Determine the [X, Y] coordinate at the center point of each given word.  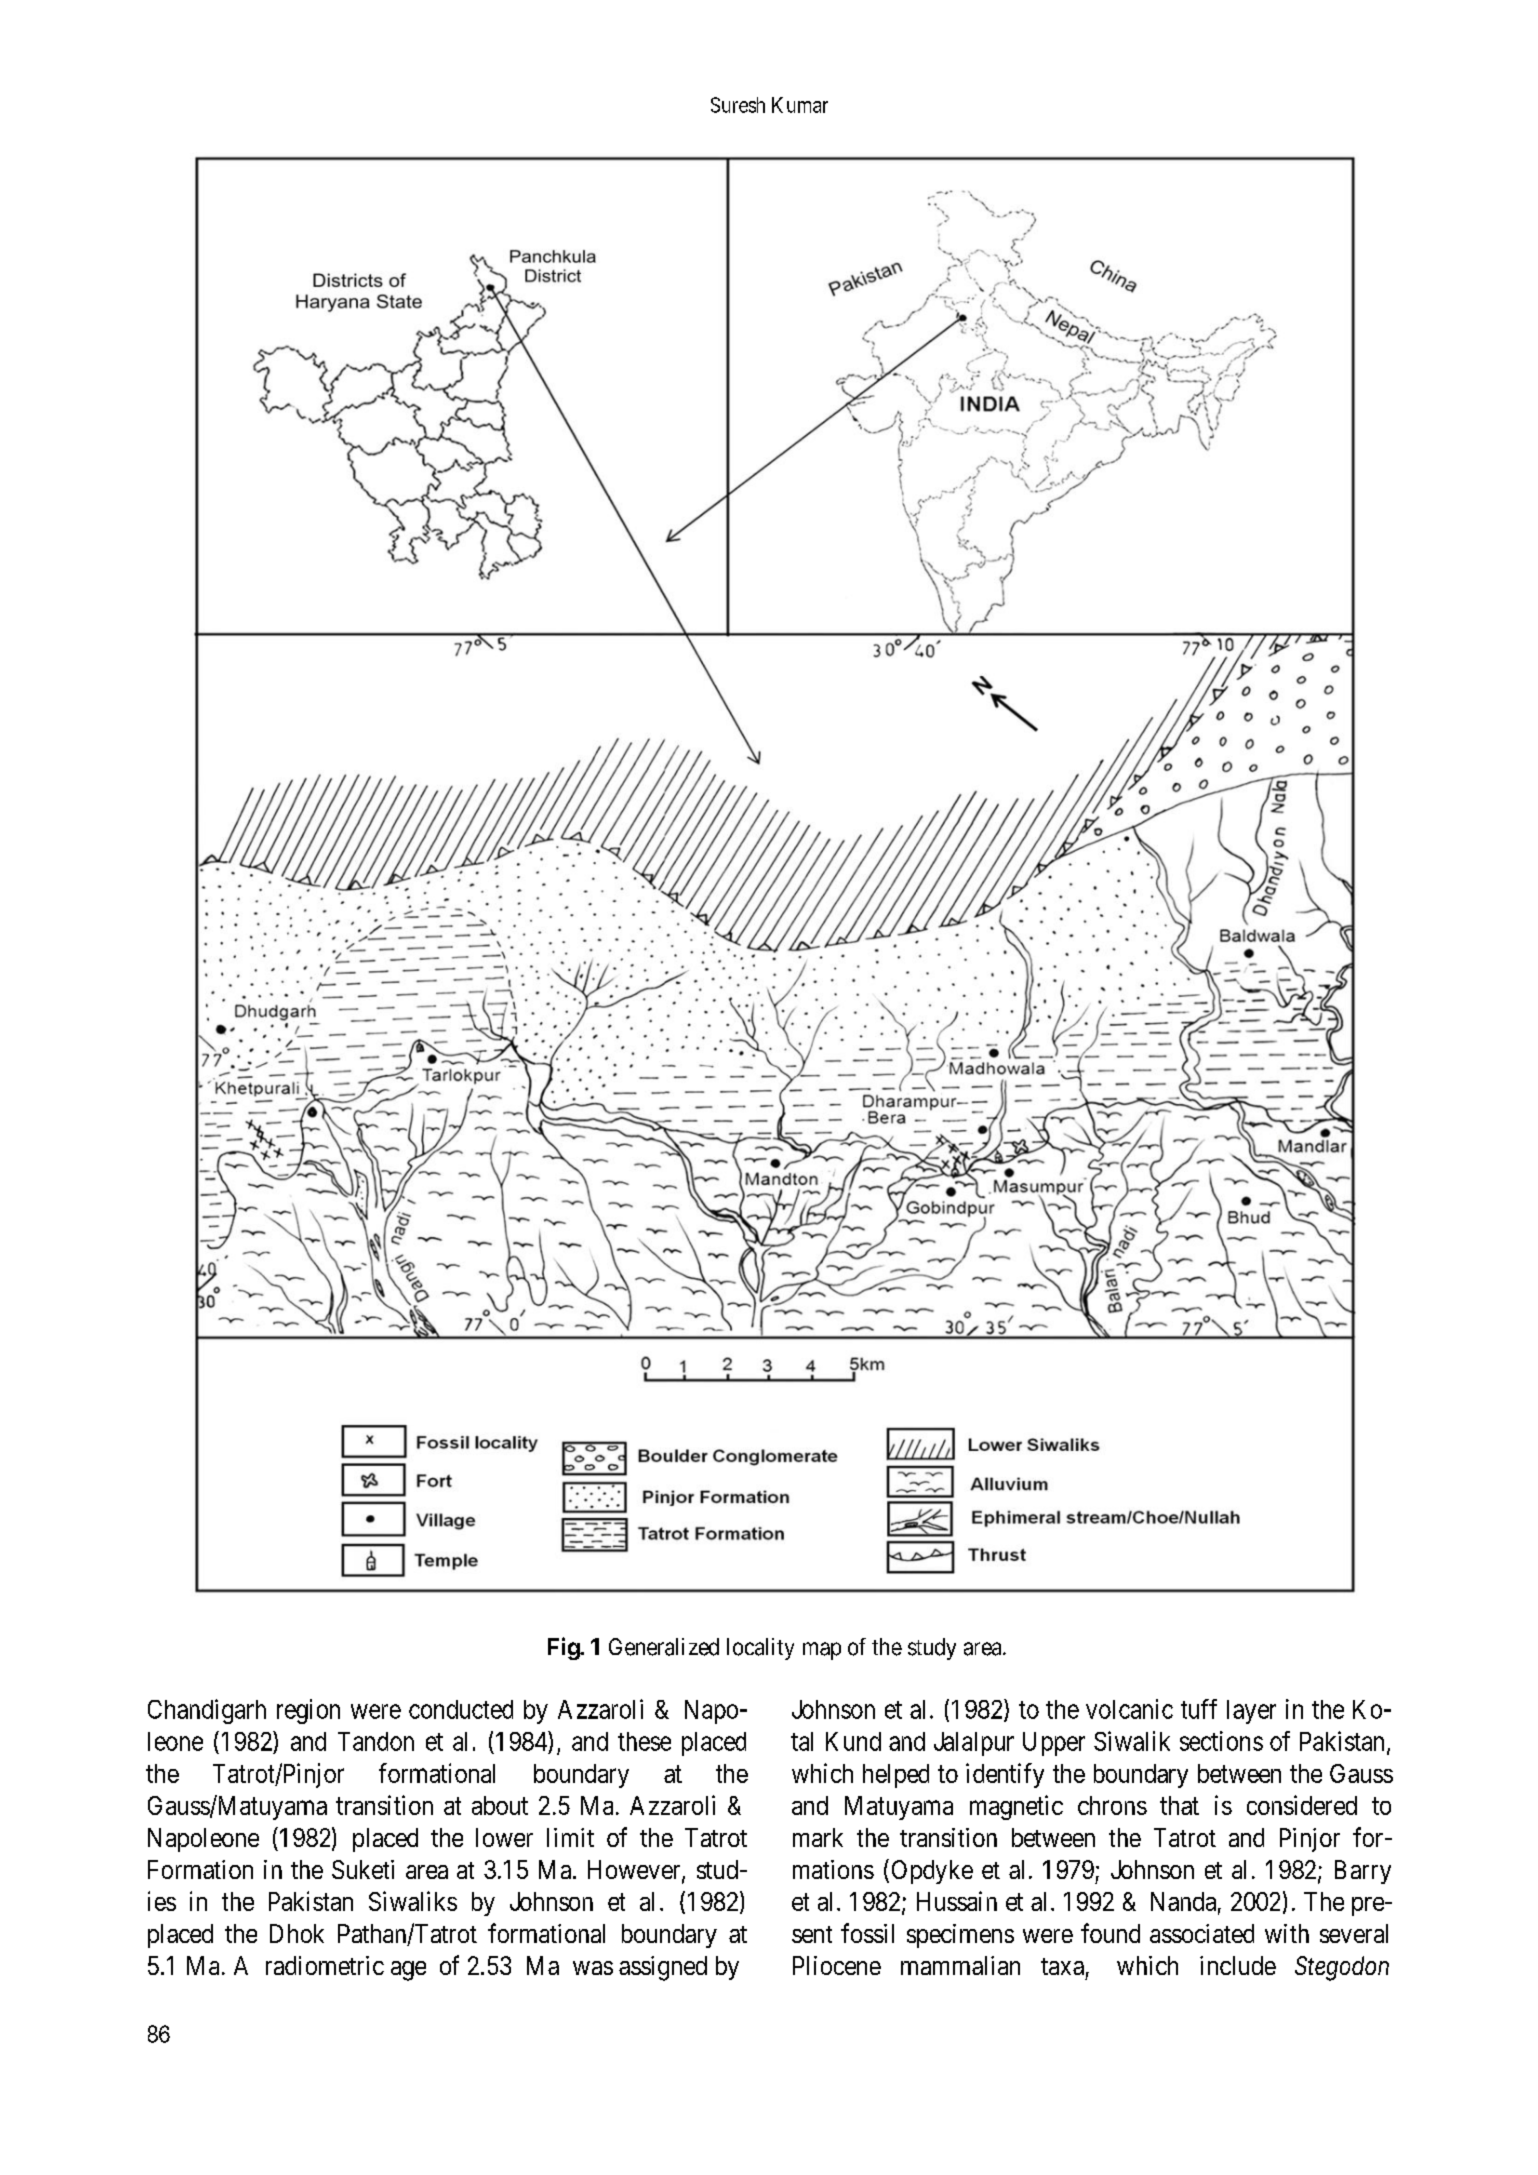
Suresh [738, 105]
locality [760, 1649]
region [308, 1711]
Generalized [664, 1647]
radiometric [325, 1965]
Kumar [800, 105]
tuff [1199, 1709]
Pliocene [837, 1965]
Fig [564, 1648]
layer [1251, 1712]
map [822, 1651]
